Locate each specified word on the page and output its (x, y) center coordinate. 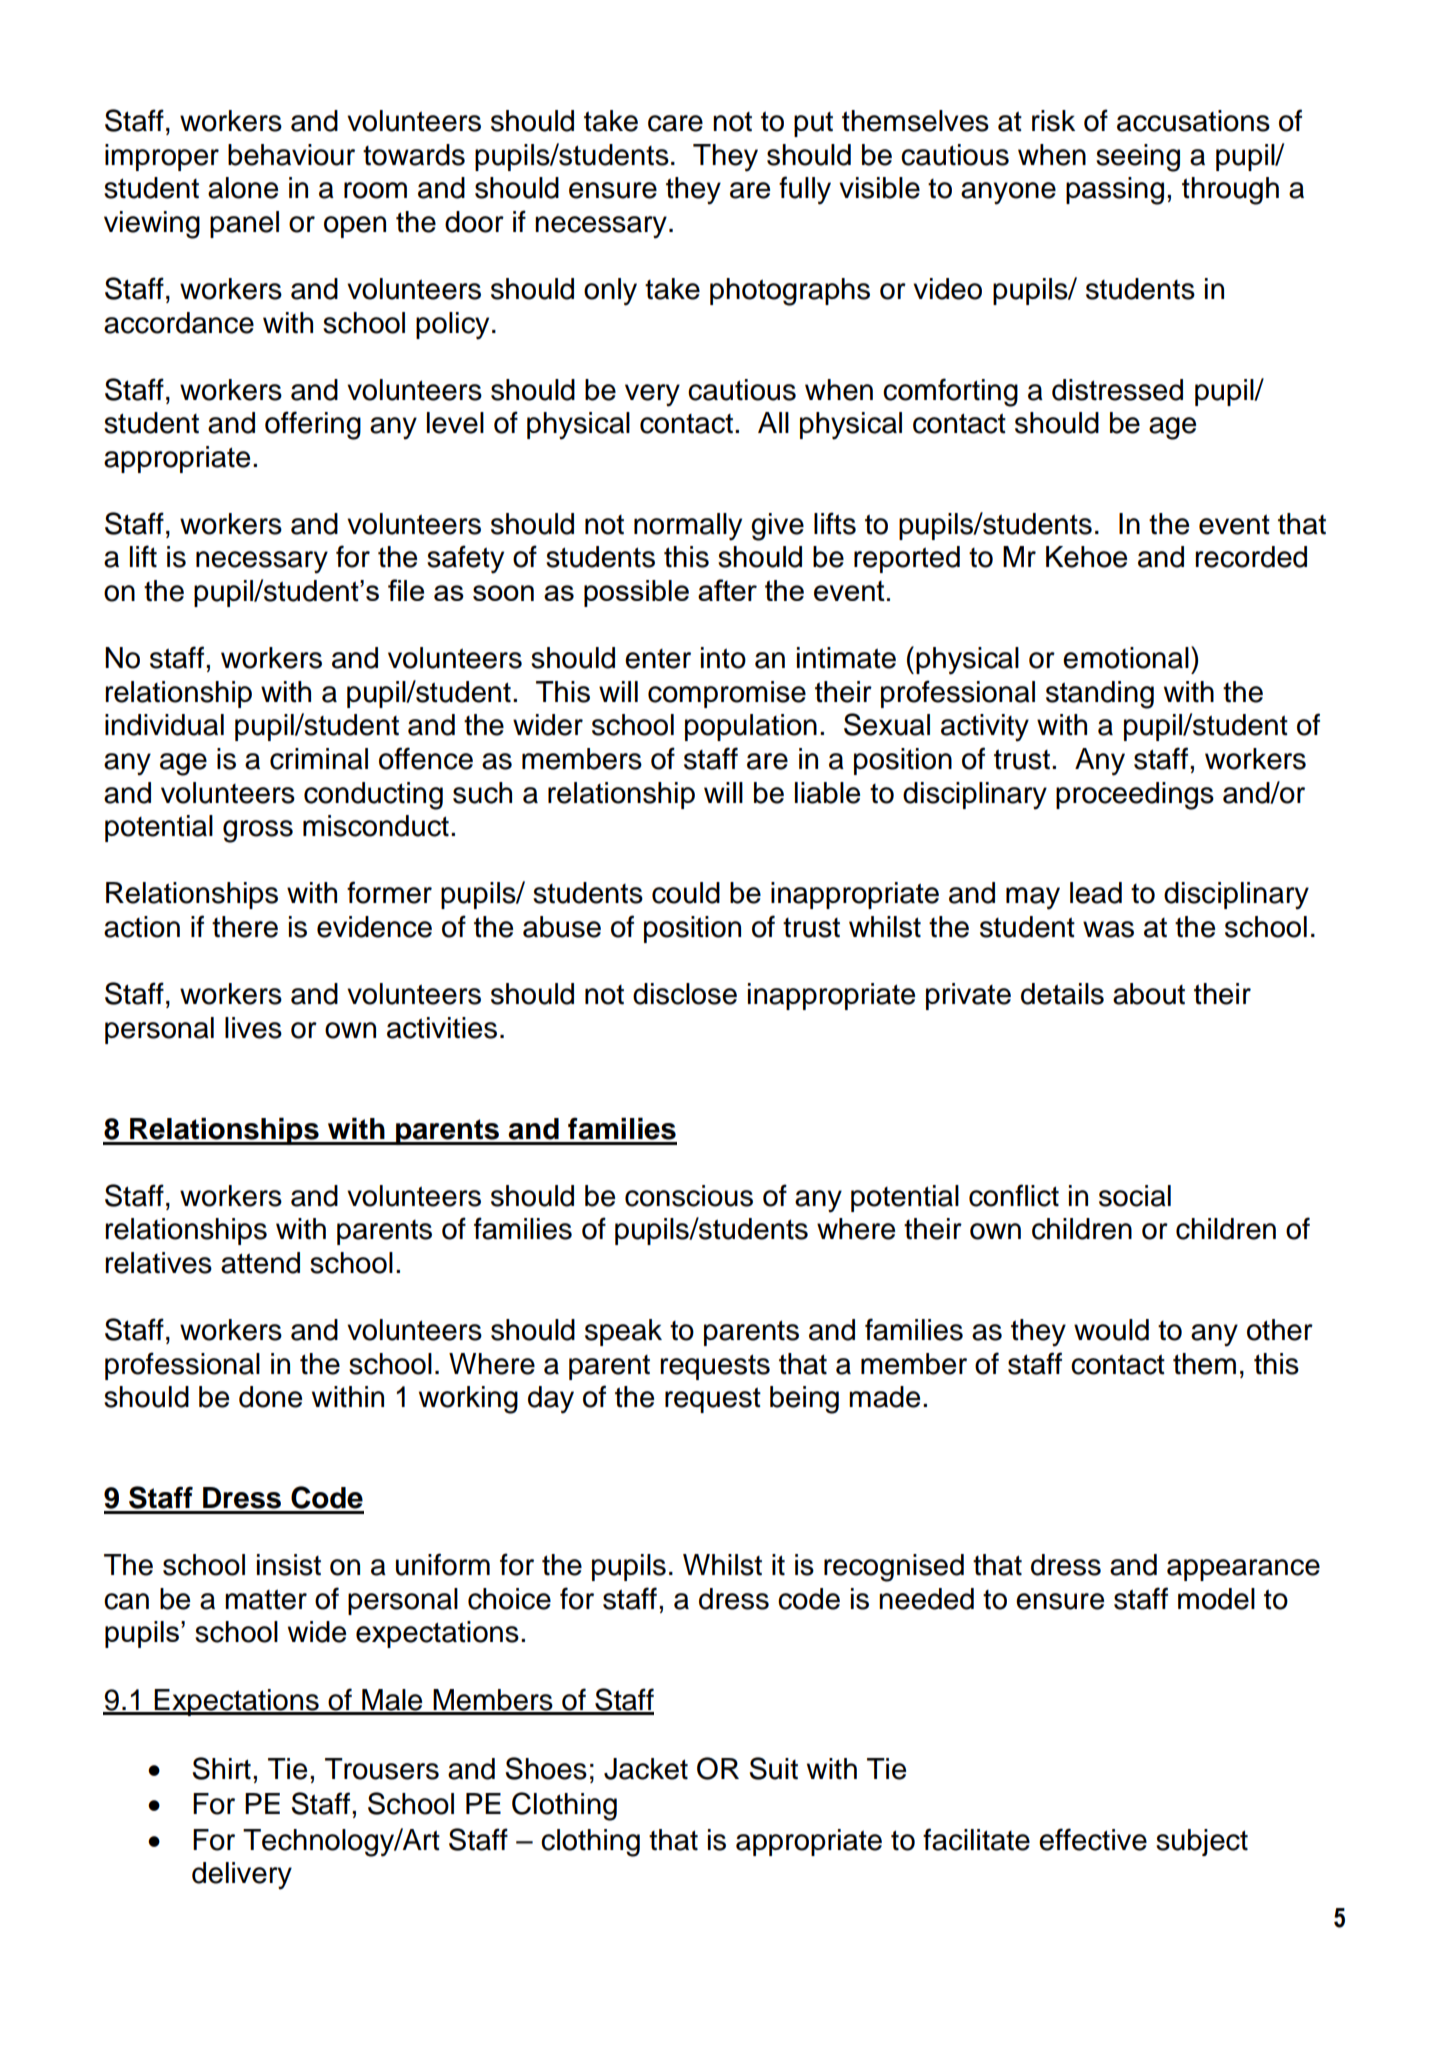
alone (243, 188)
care (675, 123)
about (1149, 994)
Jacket (646, 1769)
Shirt (222, 1768)
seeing (1138, 158)
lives (253, 1028)
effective (1093, 1839)
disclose (685, 994)
